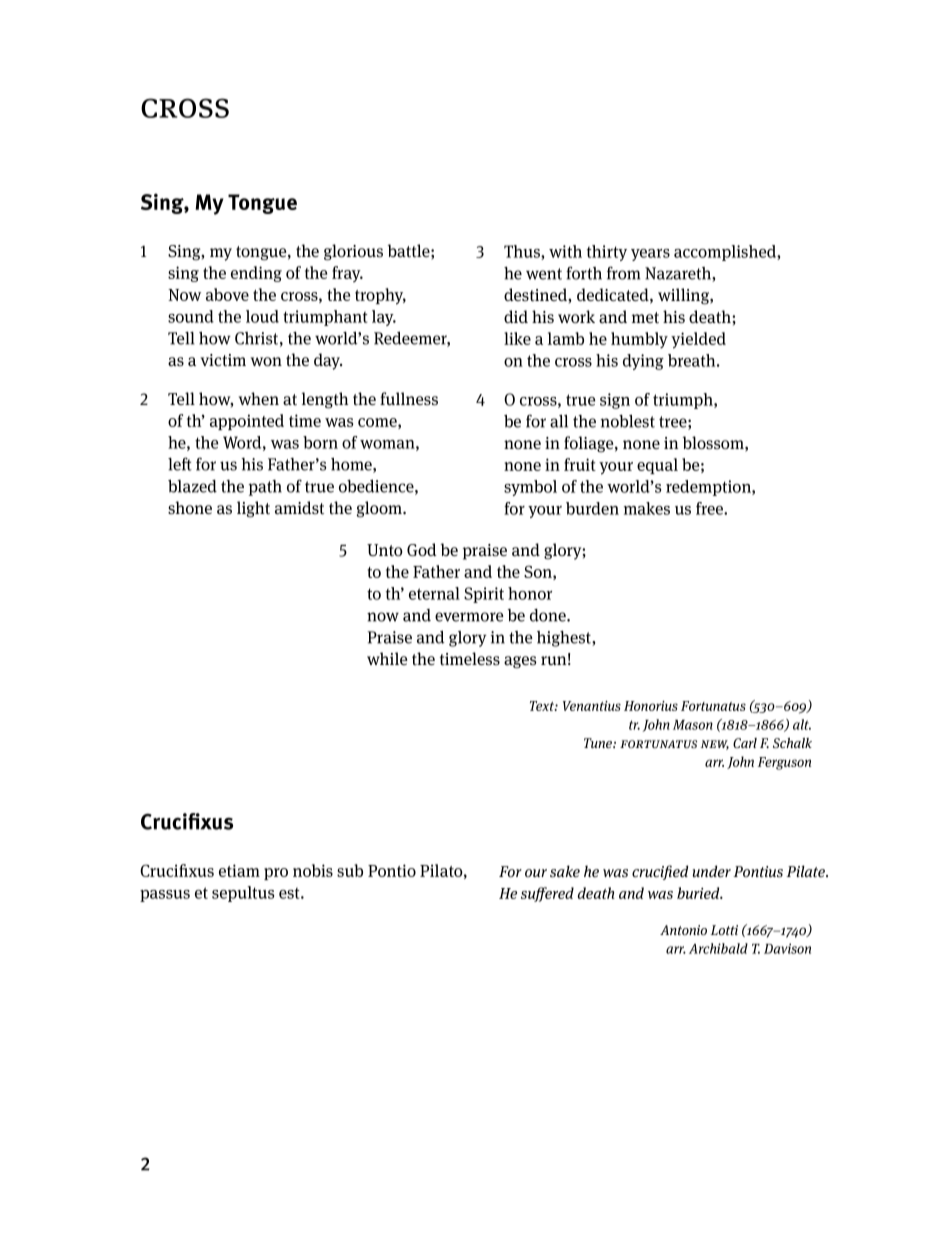 The height and width of the document is (1233, 952). What do you see at coordinates (256, 274) in the document?
I see `ending` at bounding box center [256, 274].
